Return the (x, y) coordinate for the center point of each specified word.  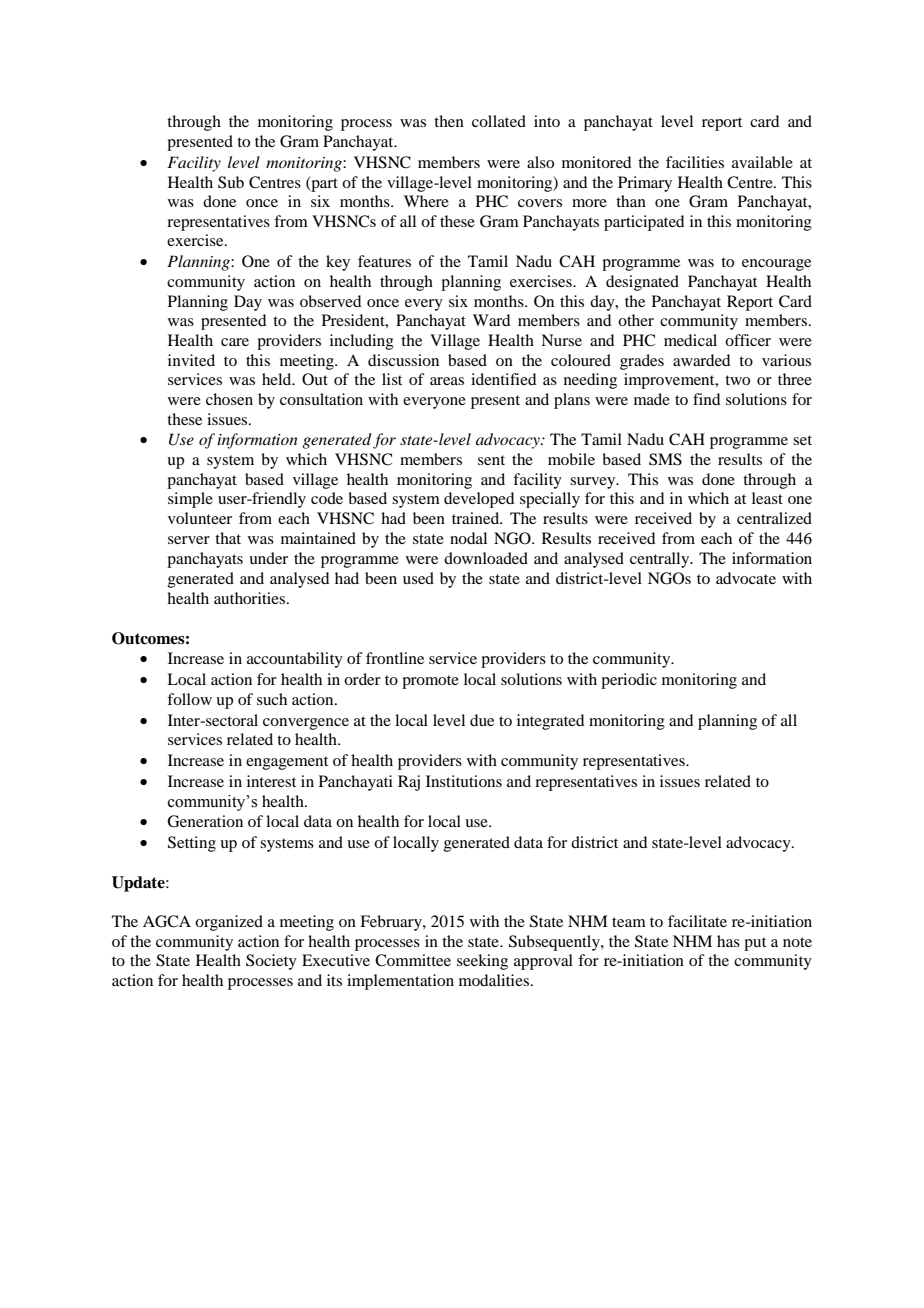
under (268, 558)
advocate (746, 578)
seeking (482, 962)
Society (271, 962)
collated (499, 121)
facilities (695, 162)
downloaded (486, 558)
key (338, 263)
